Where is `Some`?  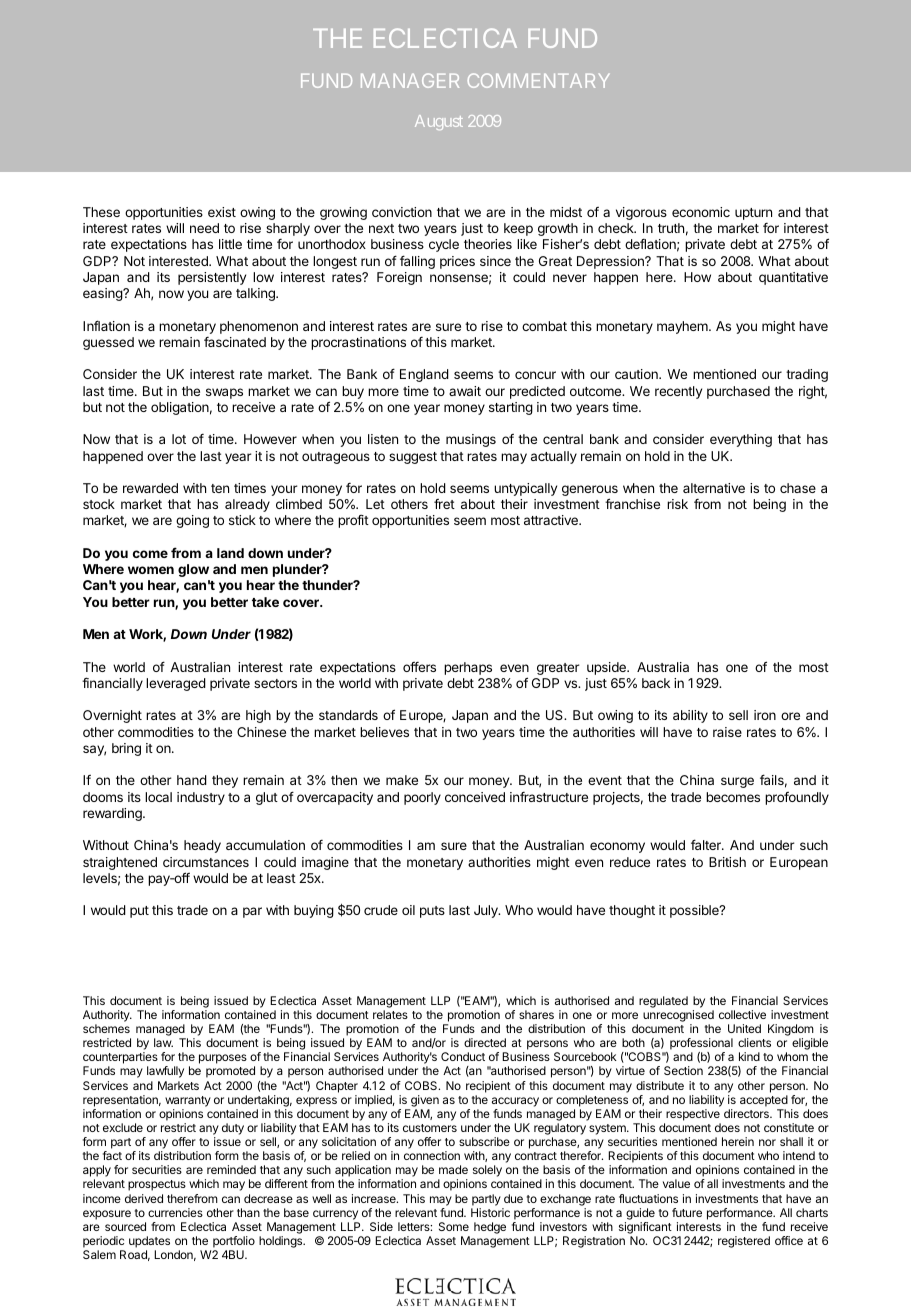 Some is located at coordinates (454, 1226).
